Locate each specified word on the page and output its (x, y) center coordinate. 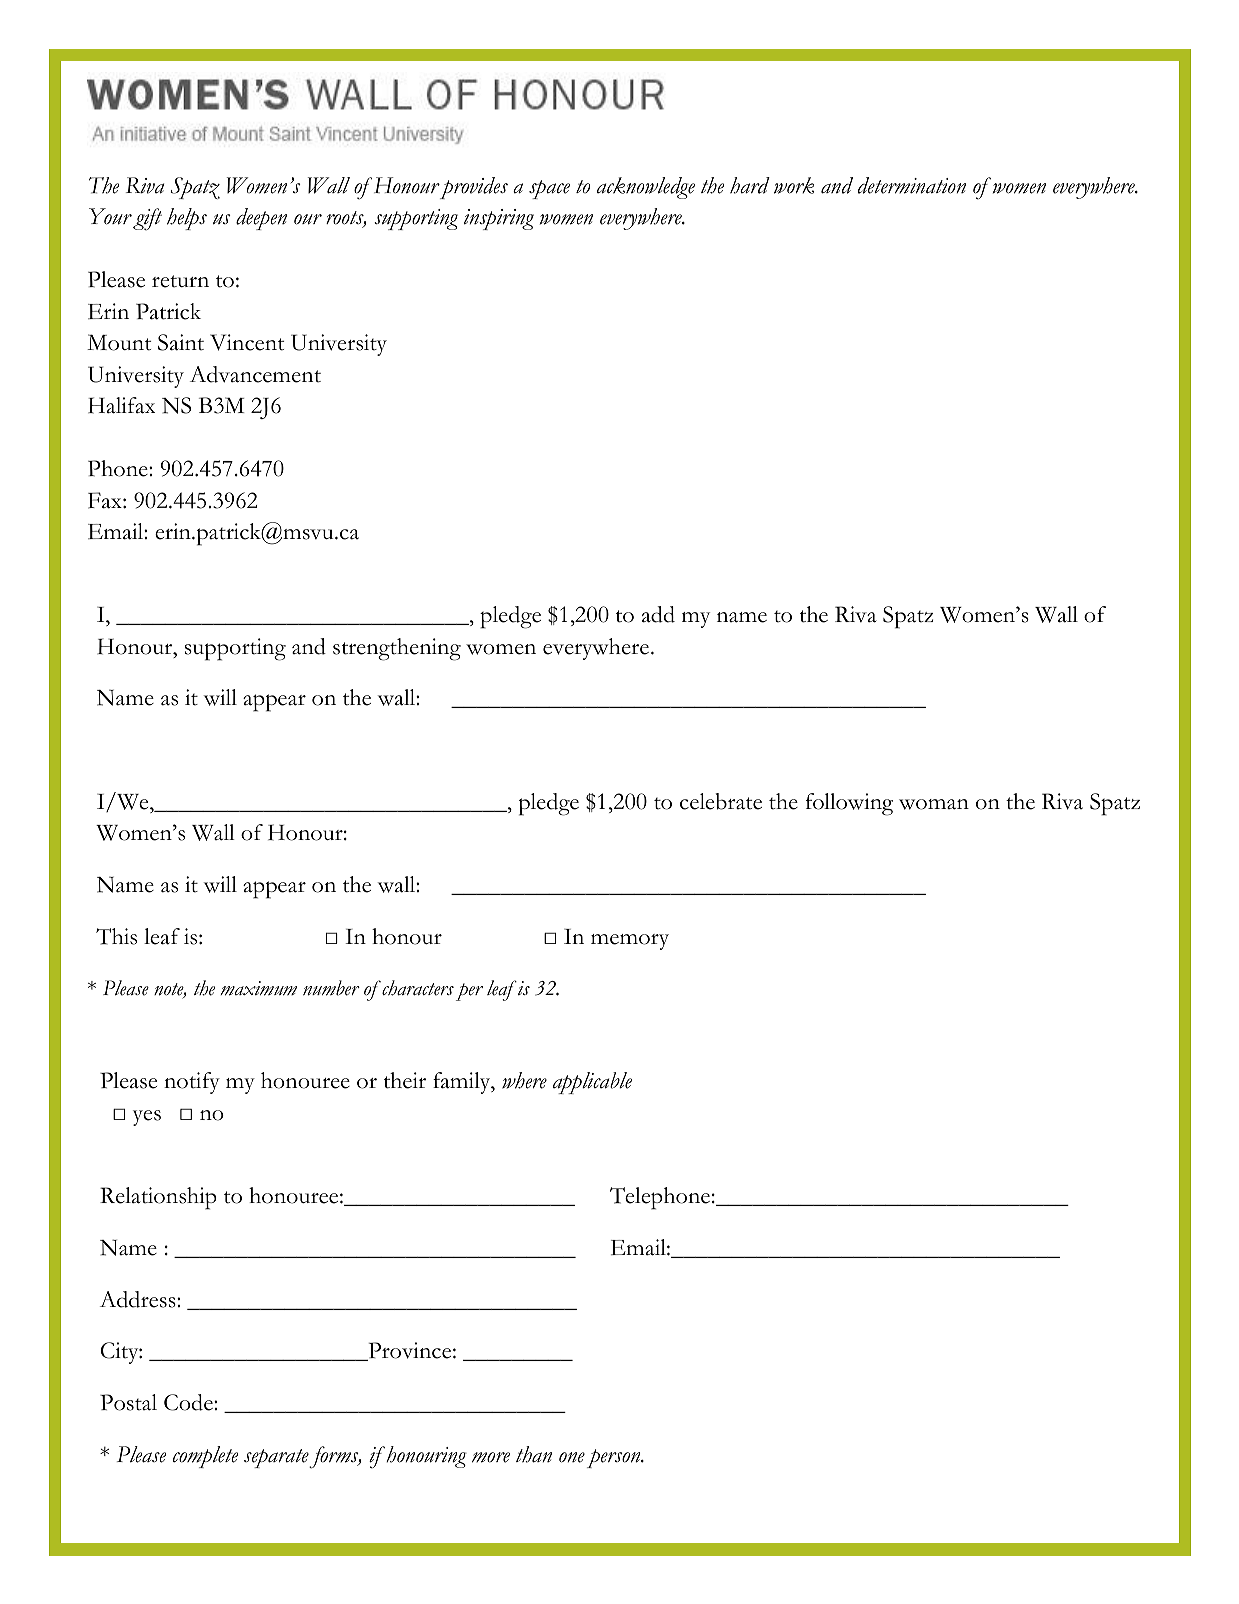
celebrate (721, 801)
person (615, 1458)
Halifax (121, 405)
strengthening (397, 649)
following (849, 804)
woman (934, 804)
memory (630, 942)
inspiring (499, 219)
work (794, 185)
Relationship (158, 1198)
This (116, 936)
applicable (592, 1083)
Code (189, 1402)
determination (912, 185)
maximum (258, 988)
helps (187, 219)
